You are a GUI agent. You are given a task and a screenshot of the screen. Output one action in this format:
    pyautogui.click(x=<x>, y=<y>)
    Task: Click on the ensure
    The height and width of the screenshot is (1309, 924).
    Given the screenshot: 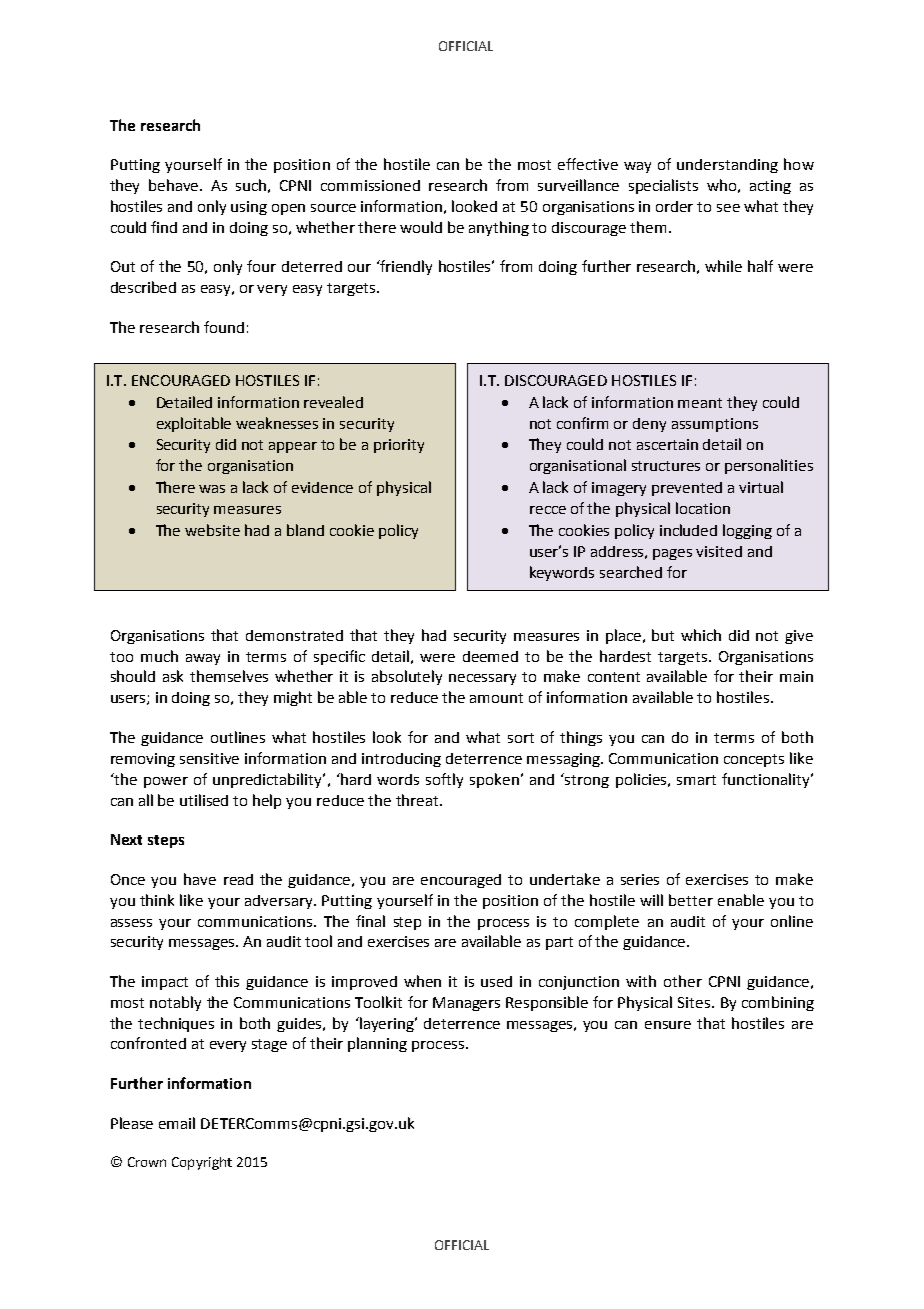 What is the action you would take?
    pyautogui.click(x=668, y=1025)
